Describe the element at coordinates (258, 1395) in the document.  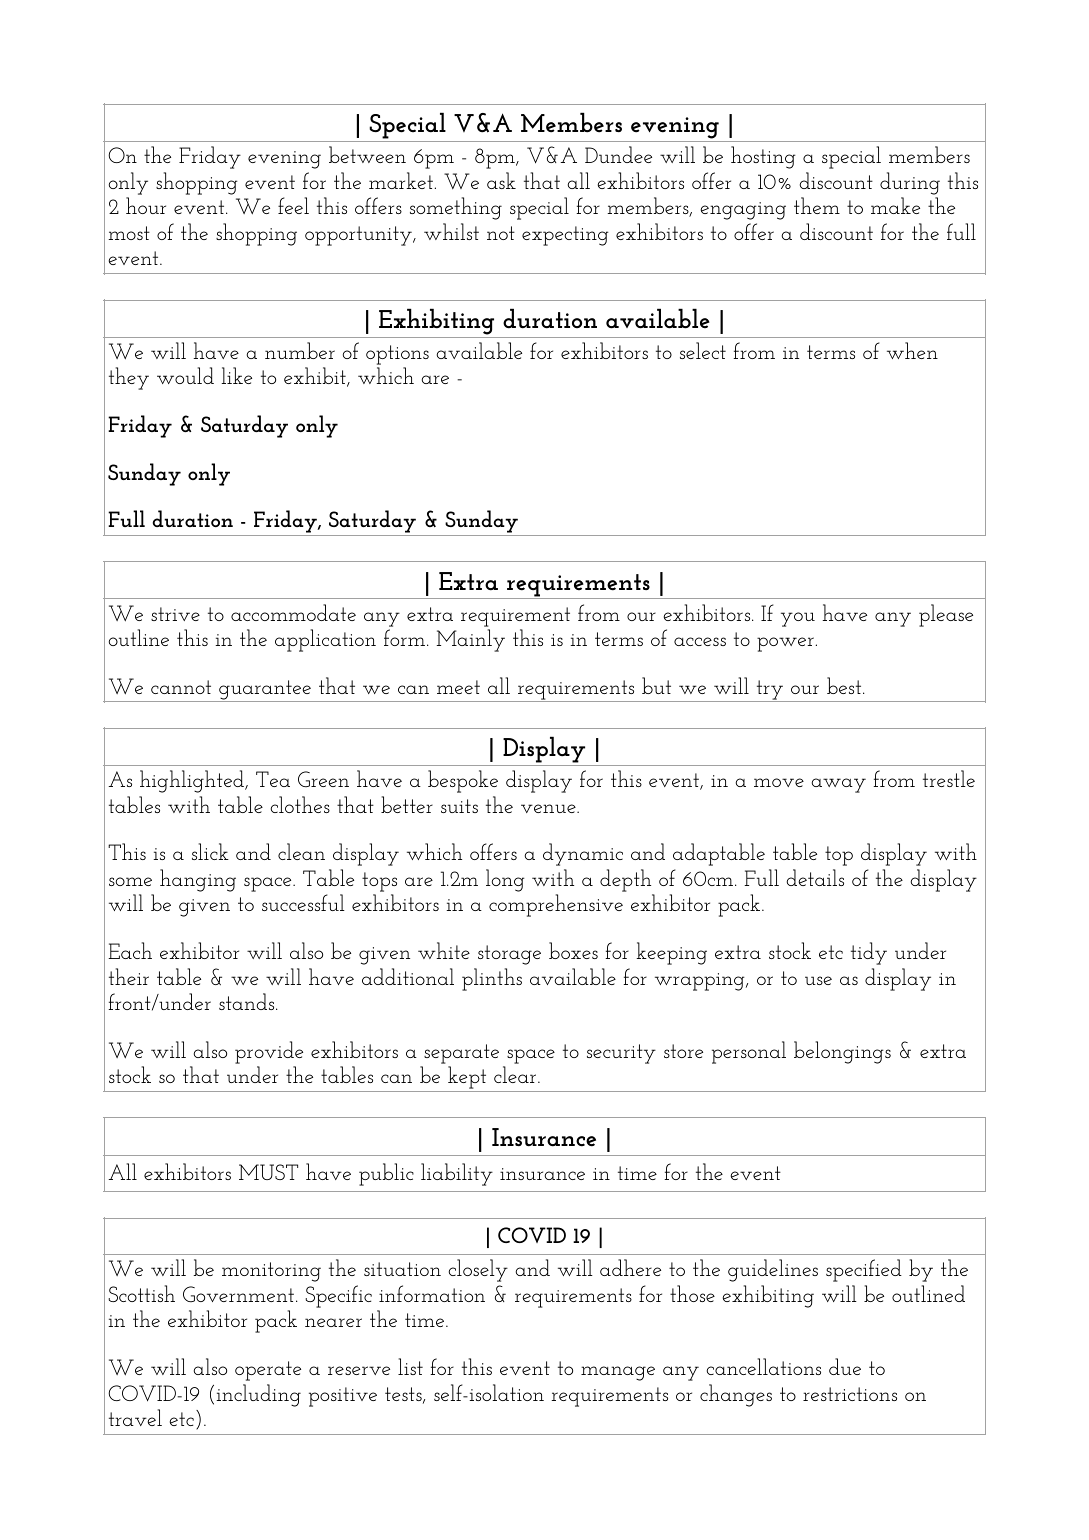
I see `including` at that location.
